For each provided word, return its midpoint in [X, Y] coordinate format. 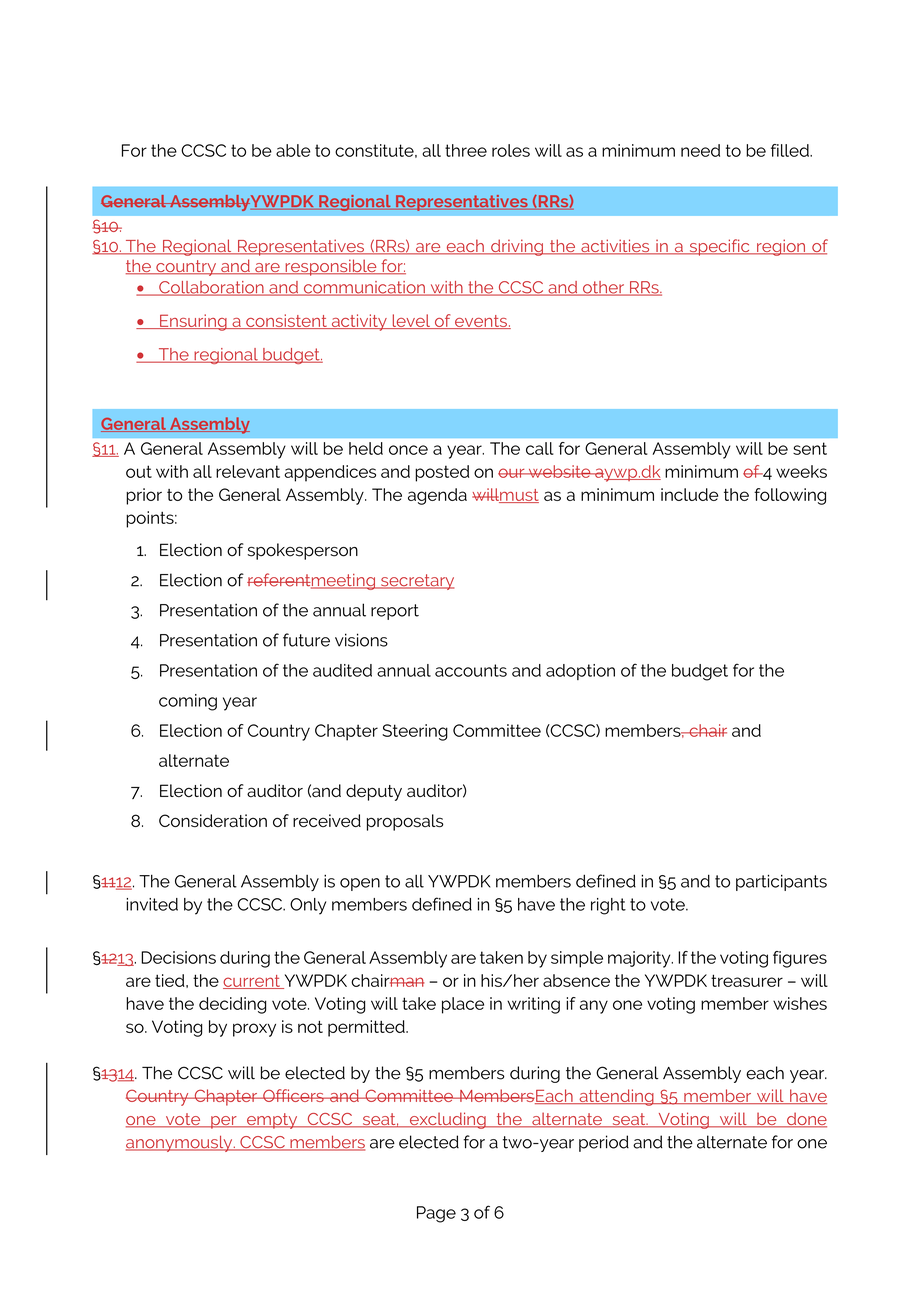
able [293, 150]
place [463, 1005]
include [689, 494]
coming [188, 702]
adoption [580, 672]
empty [272, 1121]
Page [436, 1214]
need [700, 150]
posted [442, 473]
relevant [248, 471]
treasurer [747, 980]
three [466, 150]
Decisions [178, 957]
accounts [471, 670]
